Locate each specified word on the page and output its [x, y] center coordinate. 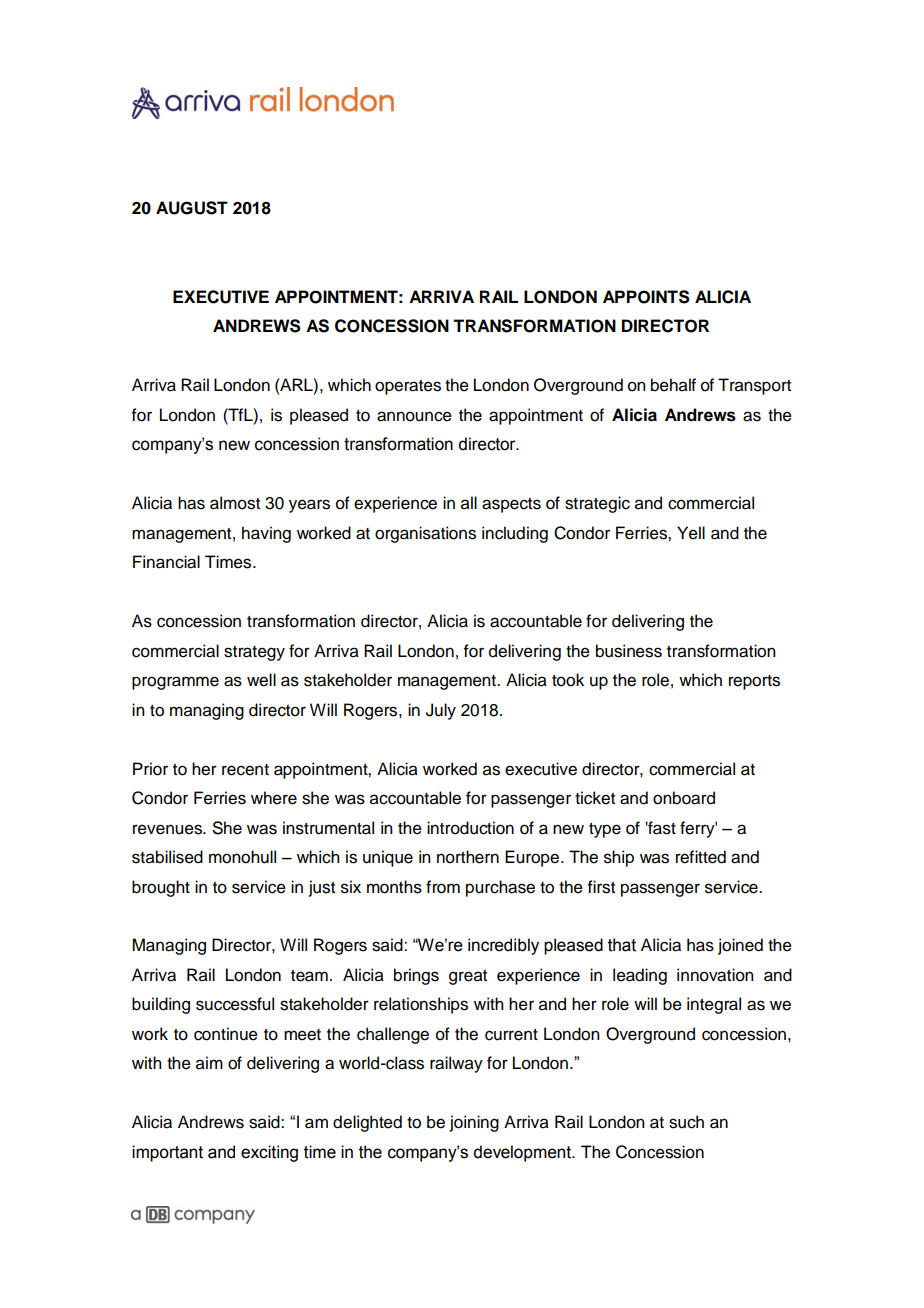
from [443, 887]
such [686, 1122]
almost [235, 503]
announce [414, 416]
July [441, 711]
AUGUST [192, 208]
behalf [673, 385]
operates [408, 387]
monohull [242, 857]
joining [474, 1123]
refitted [701, 857]
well [261, 680]
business [629, 651]
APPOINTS [646, 297]
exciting [269, 1153]
